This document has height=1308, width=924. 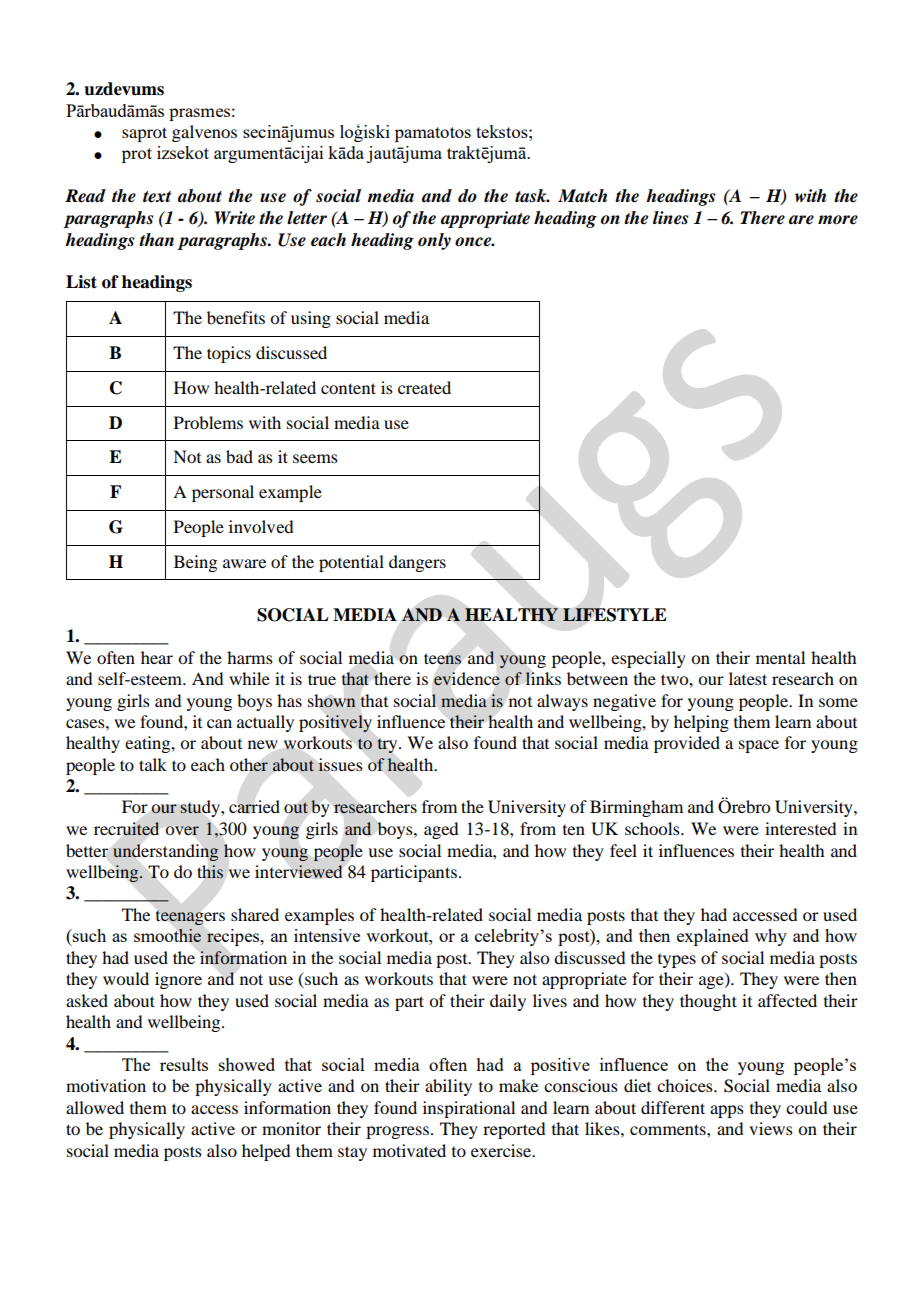 What do you see at coordinates (748, 678) in the document?
I see `latest` at bounding box center [748, 678].
